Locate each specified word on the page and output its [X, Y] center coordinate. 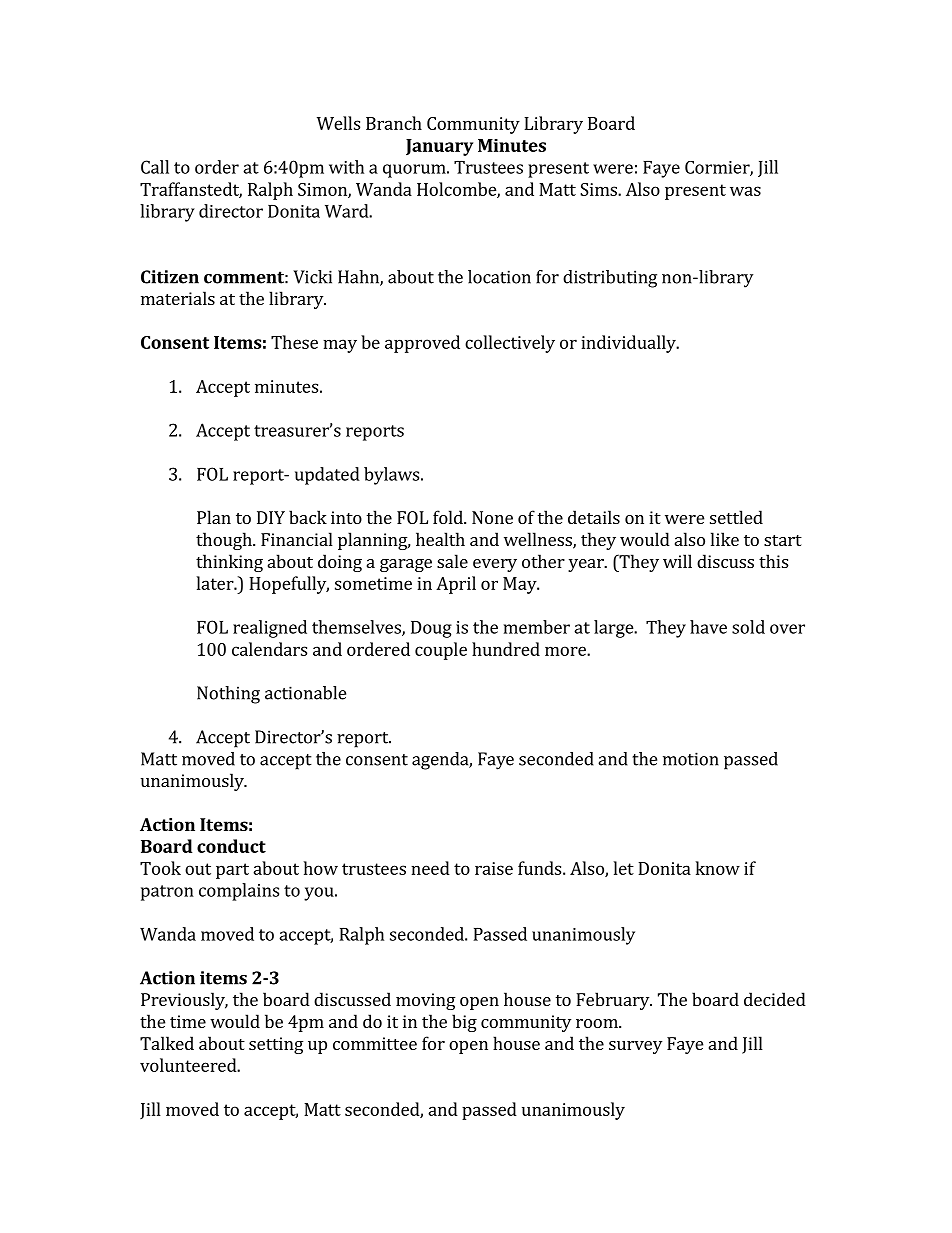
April [456, 585]
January [439, 147]
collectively [510, 344]
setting [276, 1045]
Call [155, 167]
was [745, 191]
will [677, 561]
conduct [231, 846]
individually [629, 344]
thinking [229, 563]
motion [691, 759]
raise [494, 868]
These [294, 342]
